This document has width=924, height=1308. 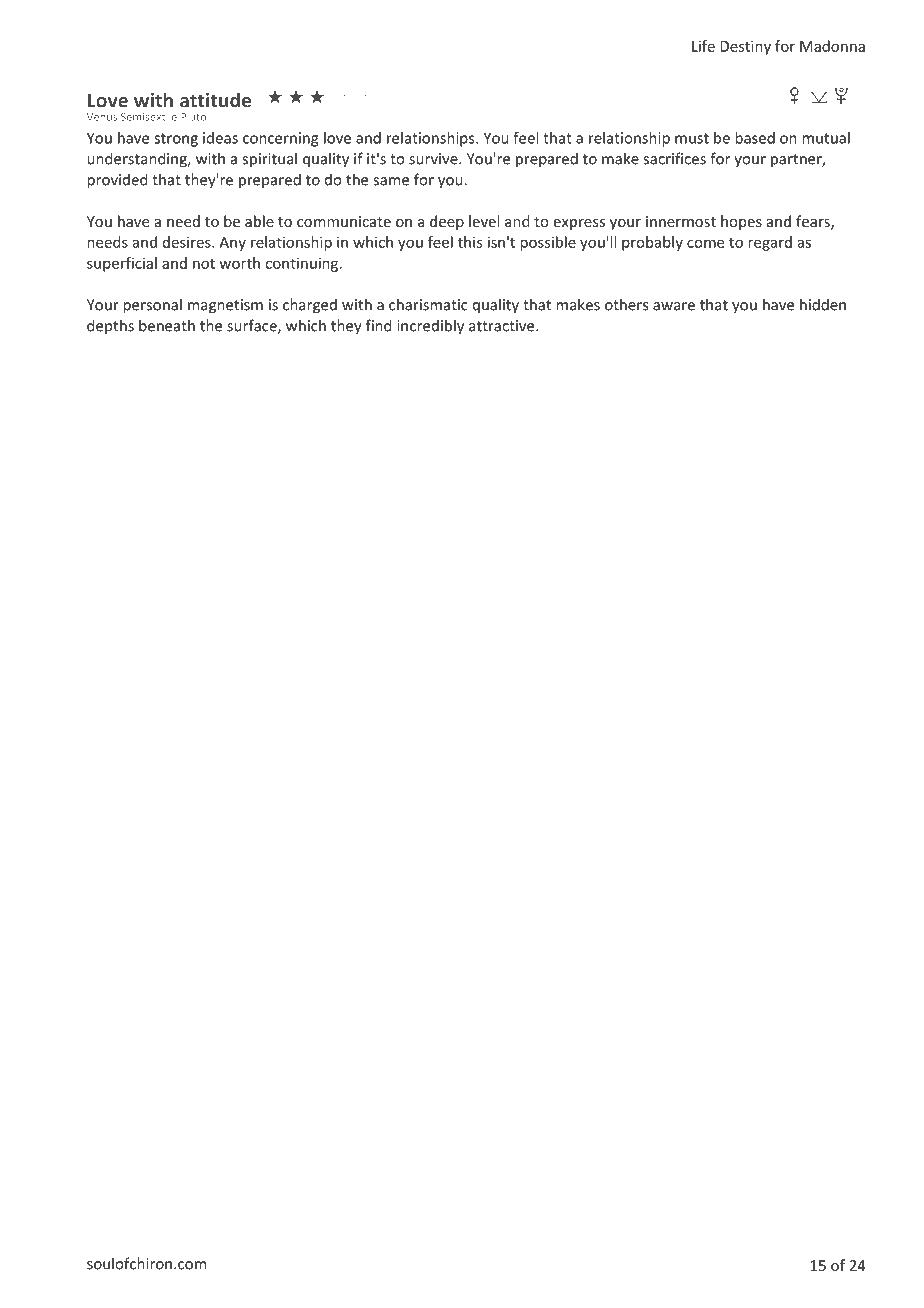 What do you see at coordinates (447, 222) in the document?
I see `deep` at bounding box center [447, 222].
